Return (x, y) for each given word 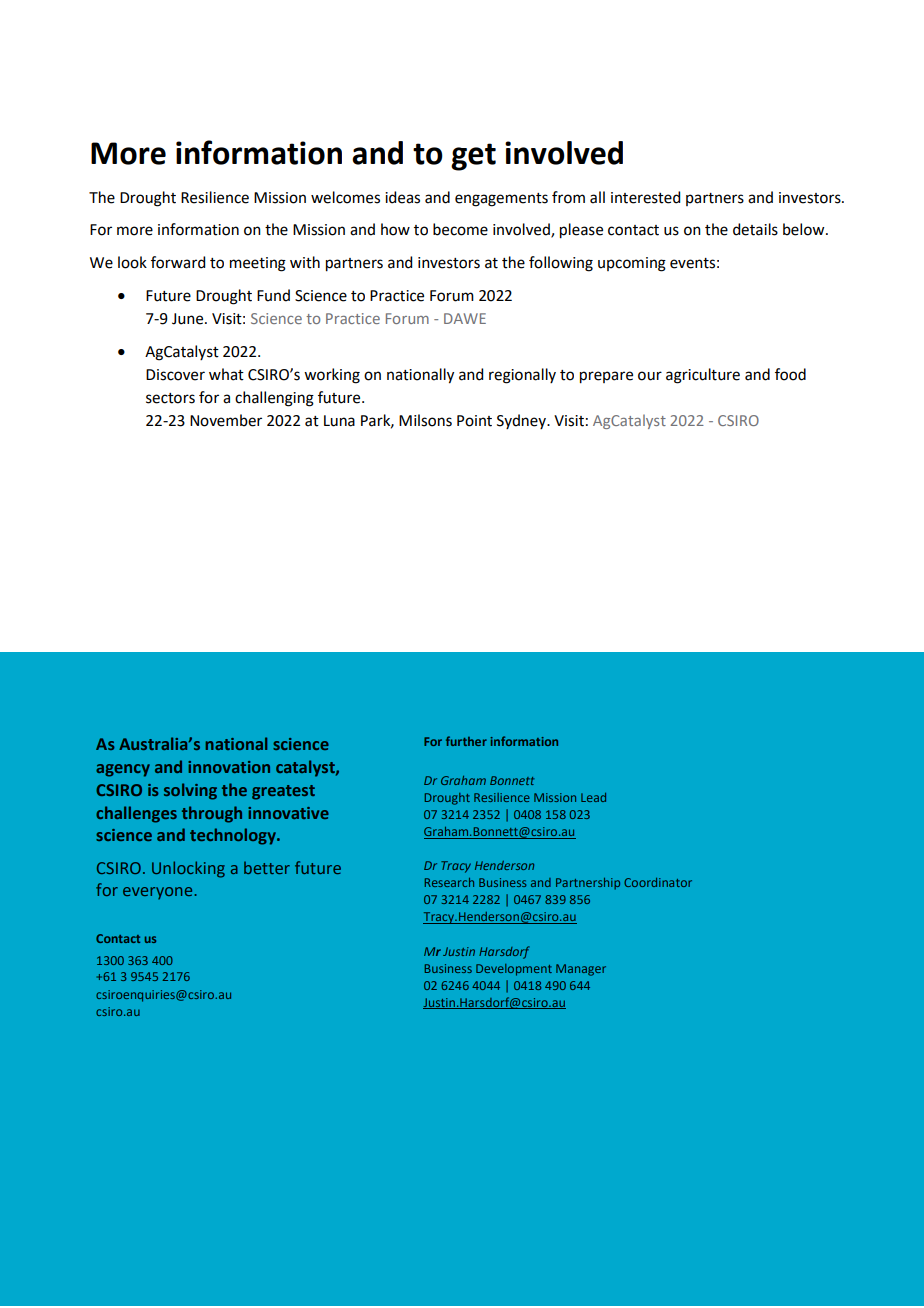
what (226, 374)
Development (514, 970)
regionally (522, 376)
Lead (593, 797)
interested (645, 197)
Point (474, 421)
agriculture (703, 376)
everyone (159, 893)
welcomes (345, 197)
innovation (229, 767)
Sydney (522, 421)
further (466, 741)
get (473, 157)
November (226, 420)
